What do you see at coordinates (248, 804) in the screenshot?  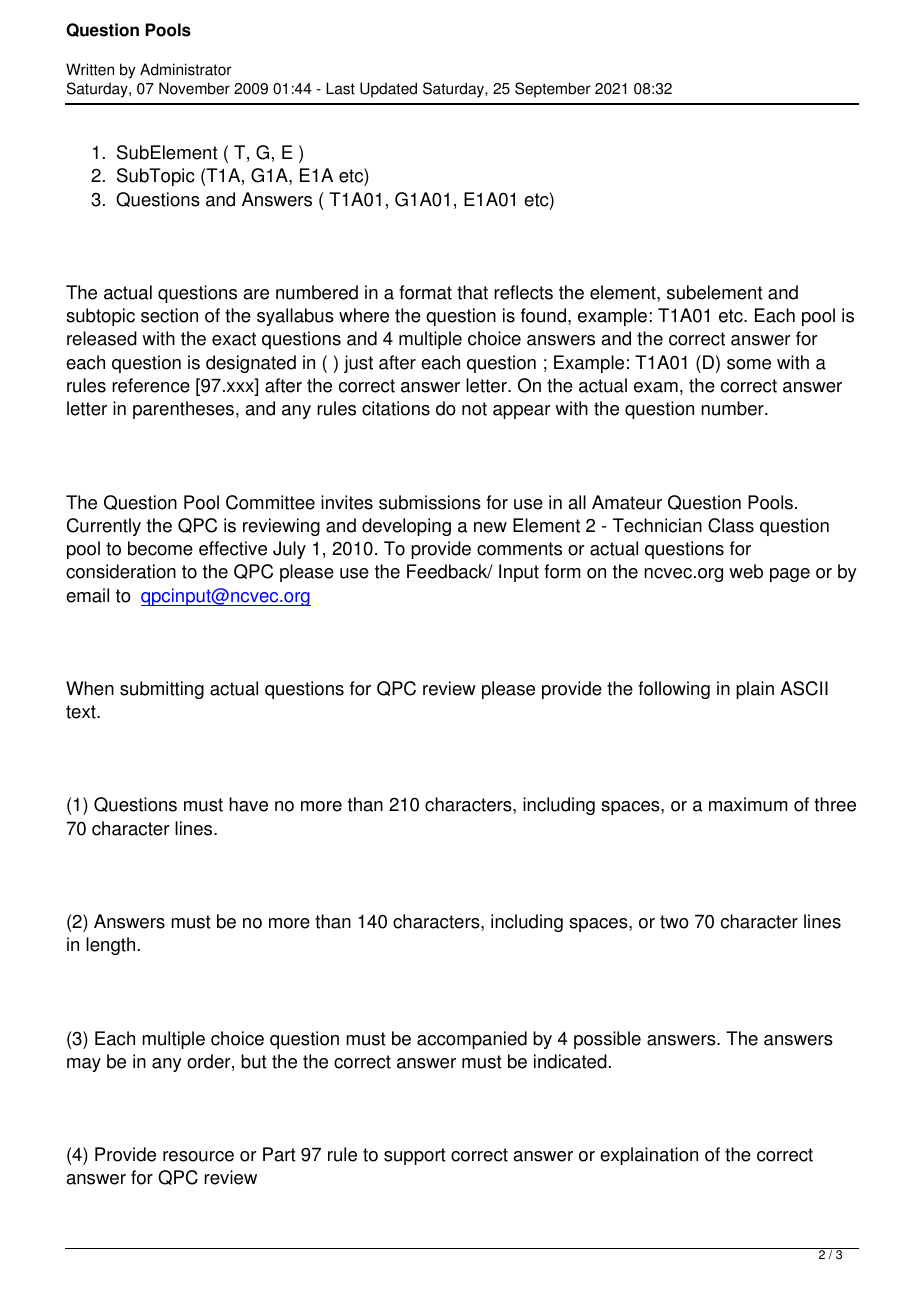 I see `have` at bounding box center [248, 804].
